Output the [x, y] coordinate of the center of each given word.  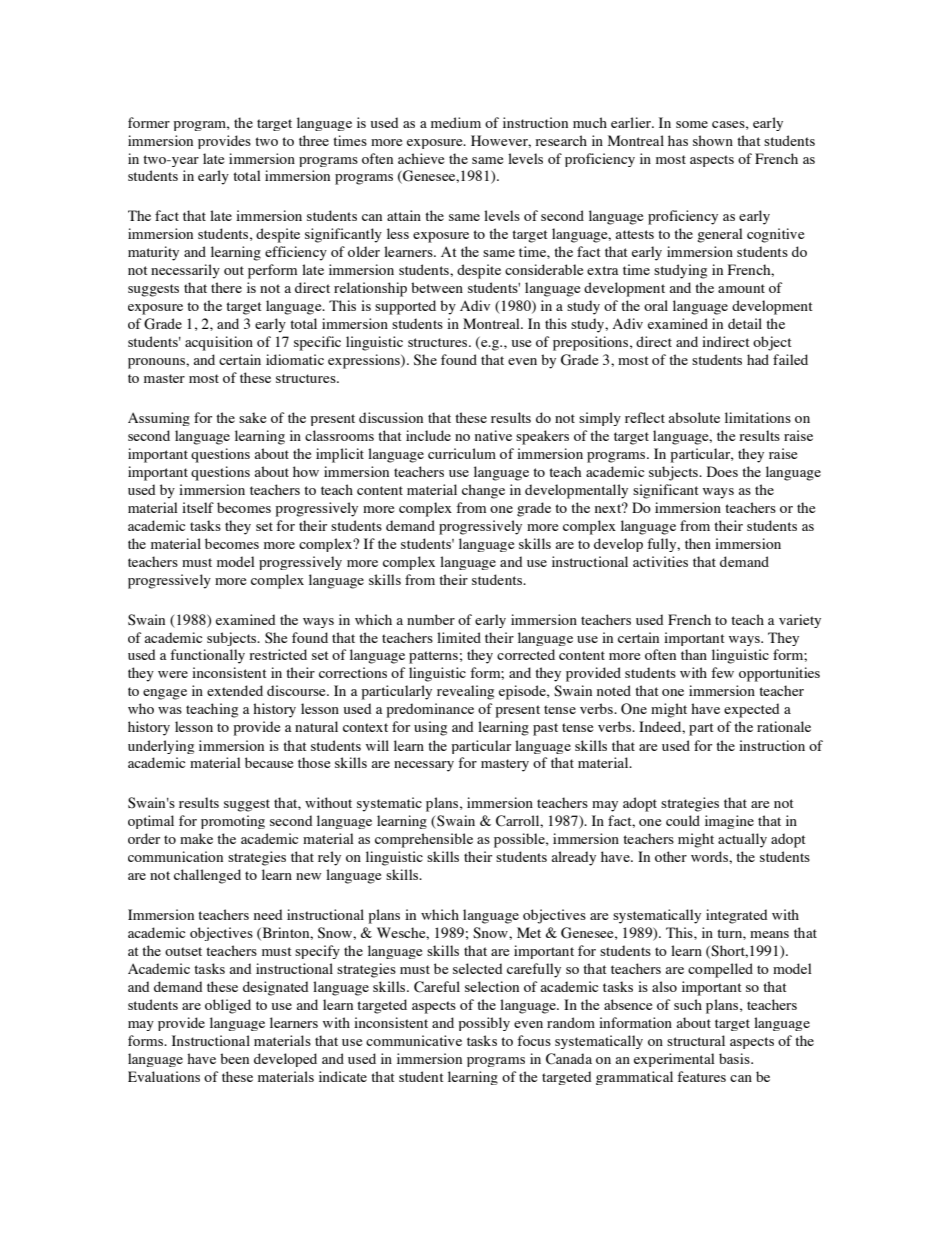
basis [735, 1058]
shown [713, 140]
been [234, 1058]
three [314, 140]
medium [456, 122]
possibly [484, 1024]
